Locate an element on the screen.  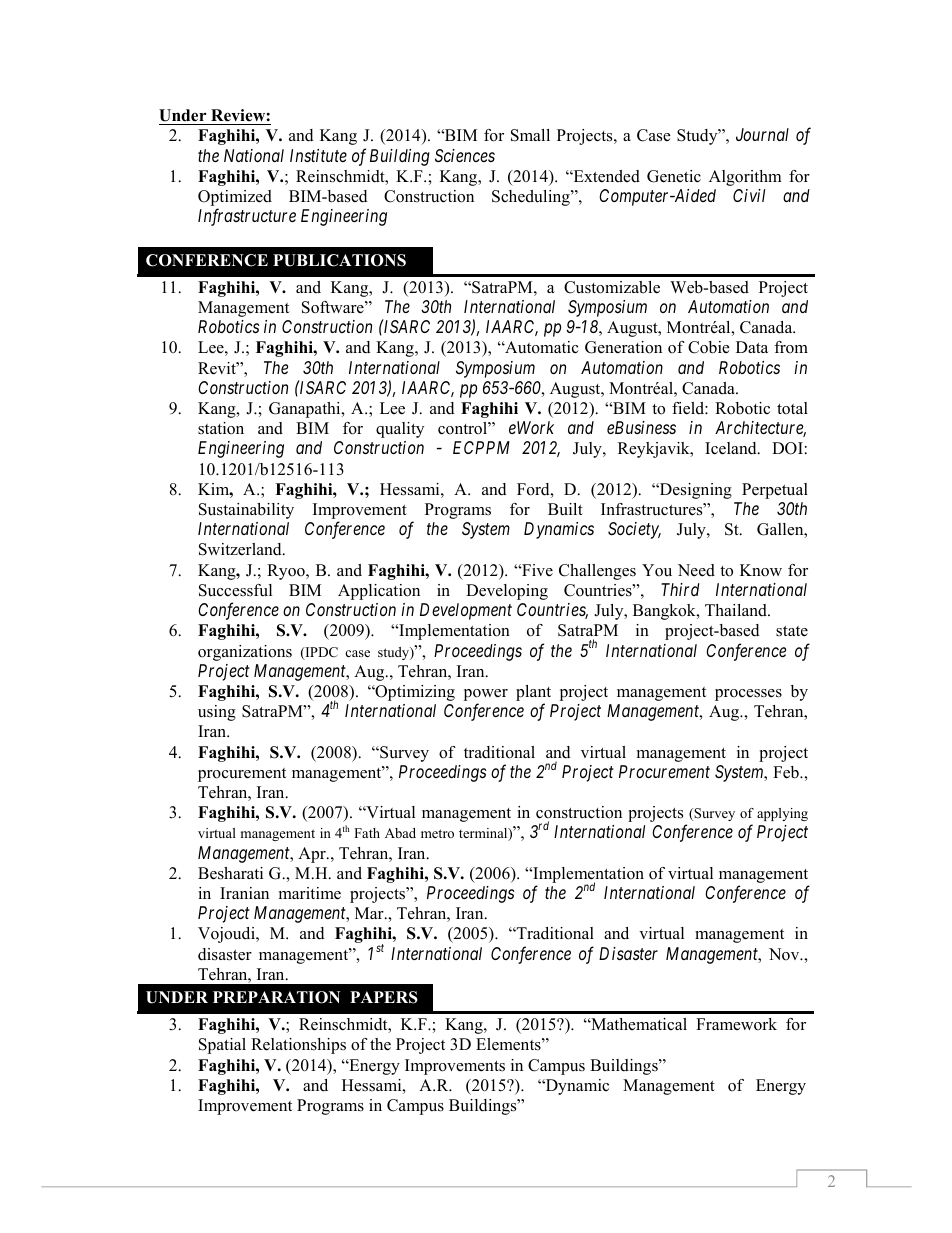
Nov is located at coordinates (785, 954).
